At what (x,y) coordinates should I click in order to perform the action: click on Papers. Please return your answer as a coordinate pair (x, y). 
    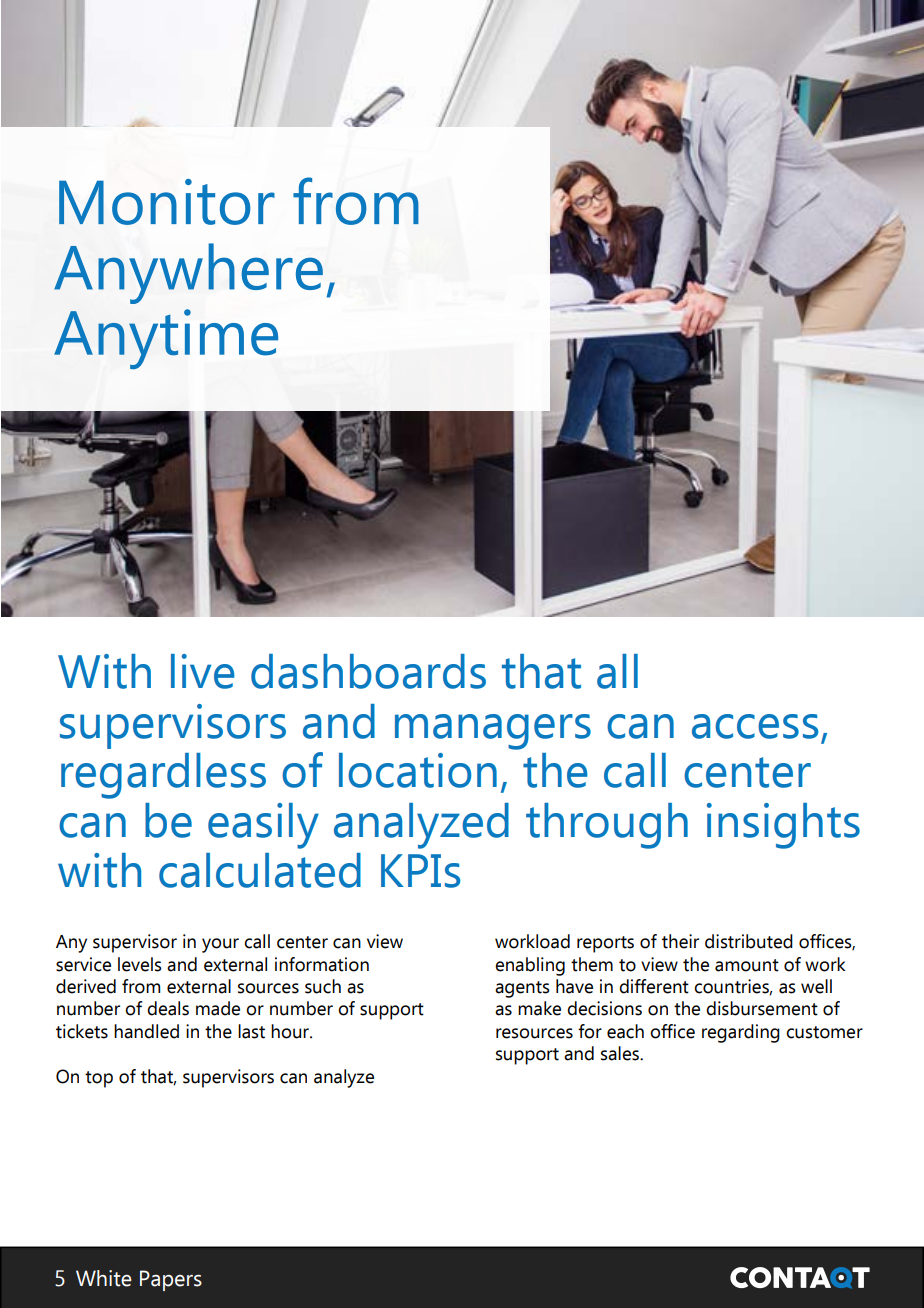
    Looking at the image, I should click on (171, 1280).
